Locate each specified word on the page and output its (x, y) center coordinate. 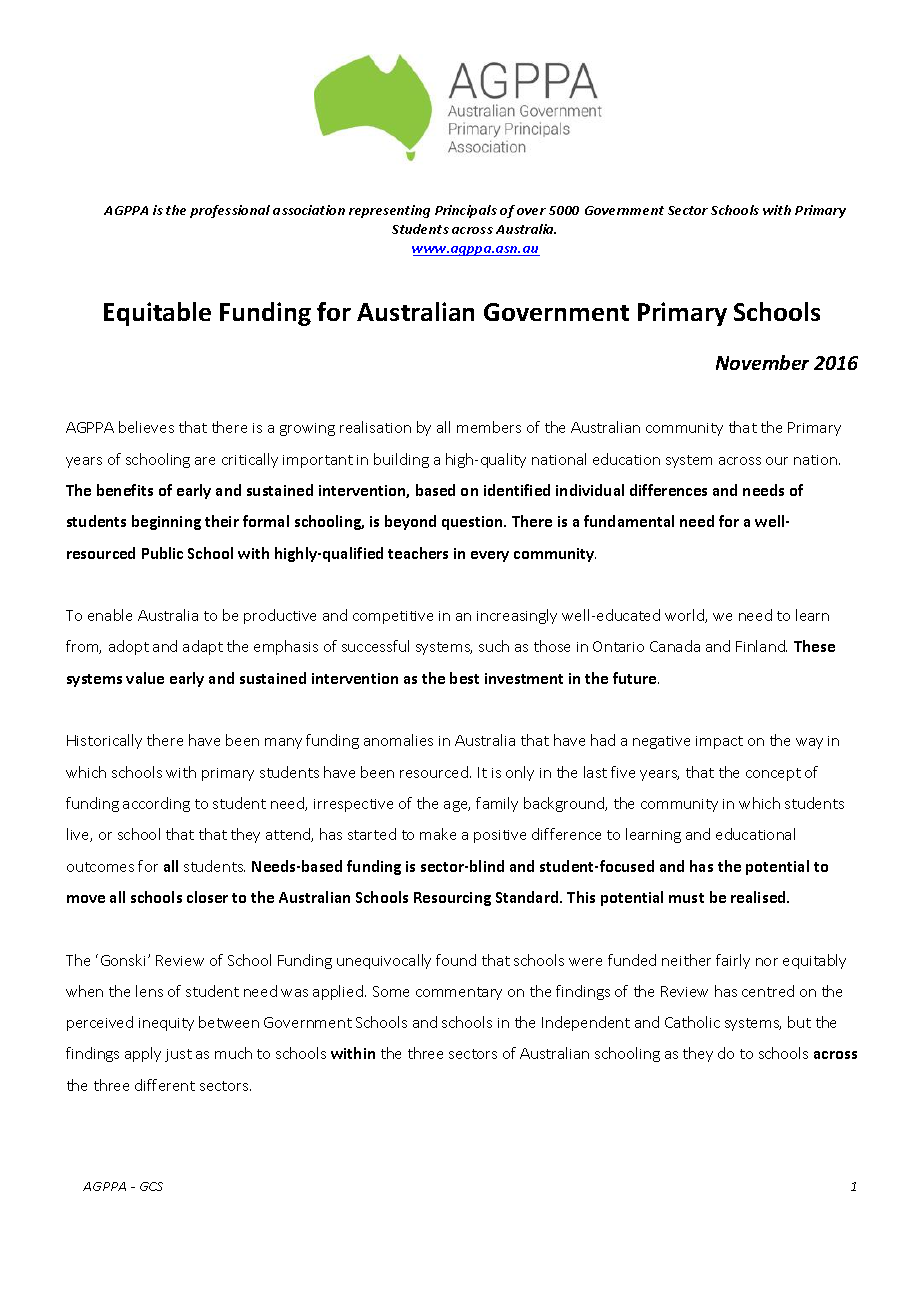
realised (759, 897)
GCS (151, 1186)
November (762, 362)
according (156, 804)
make (438, 834)
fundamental (629, 521)
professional (230, 211)
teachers (418, 553)
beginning (166, 522)
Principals (466, 211)
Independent (586, 1023)
